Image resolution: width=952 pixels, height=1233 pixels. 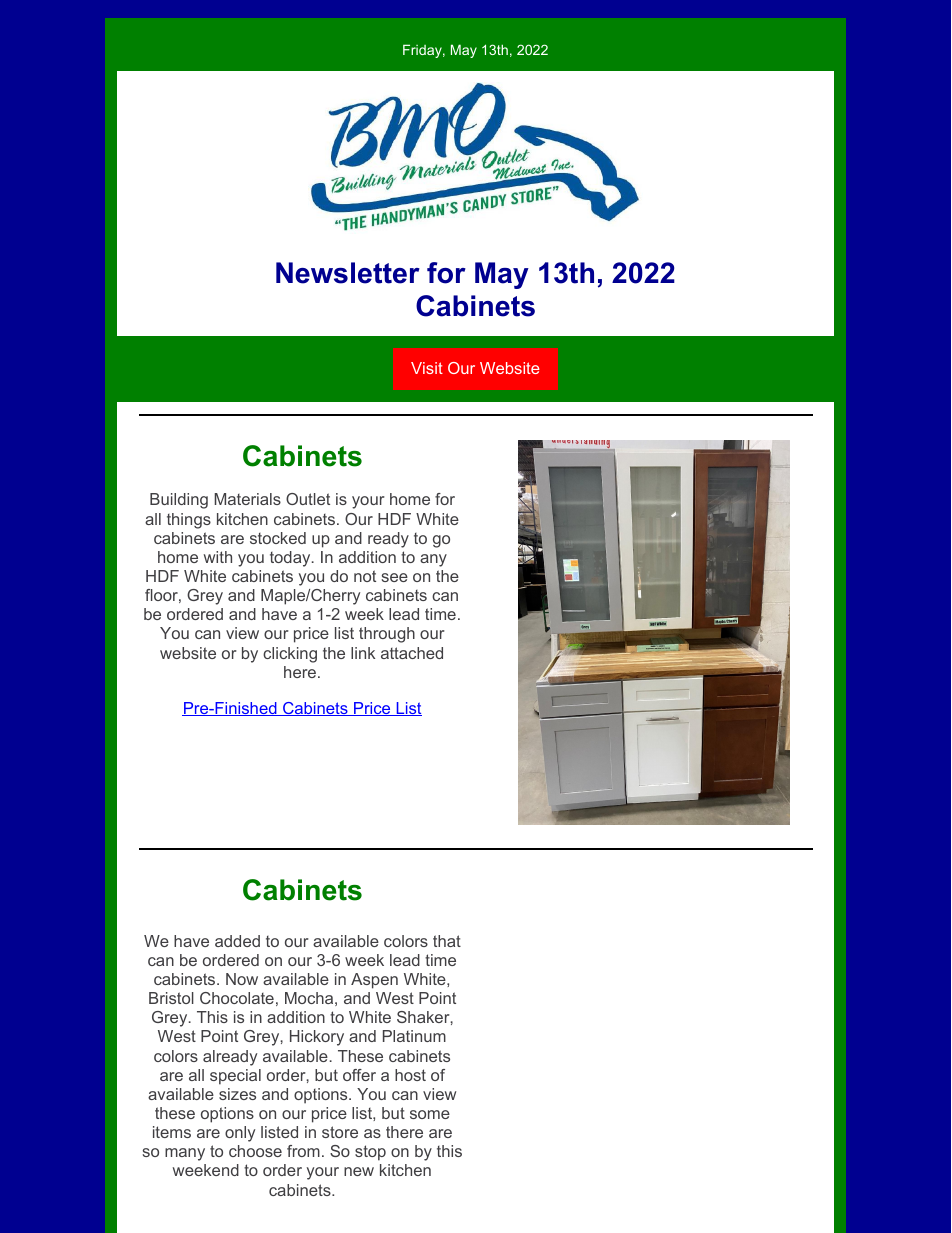 What do you see at coordinates (348, 273) in the screenshot?
I see `Newsletter` at bounding box center [348, 273].
